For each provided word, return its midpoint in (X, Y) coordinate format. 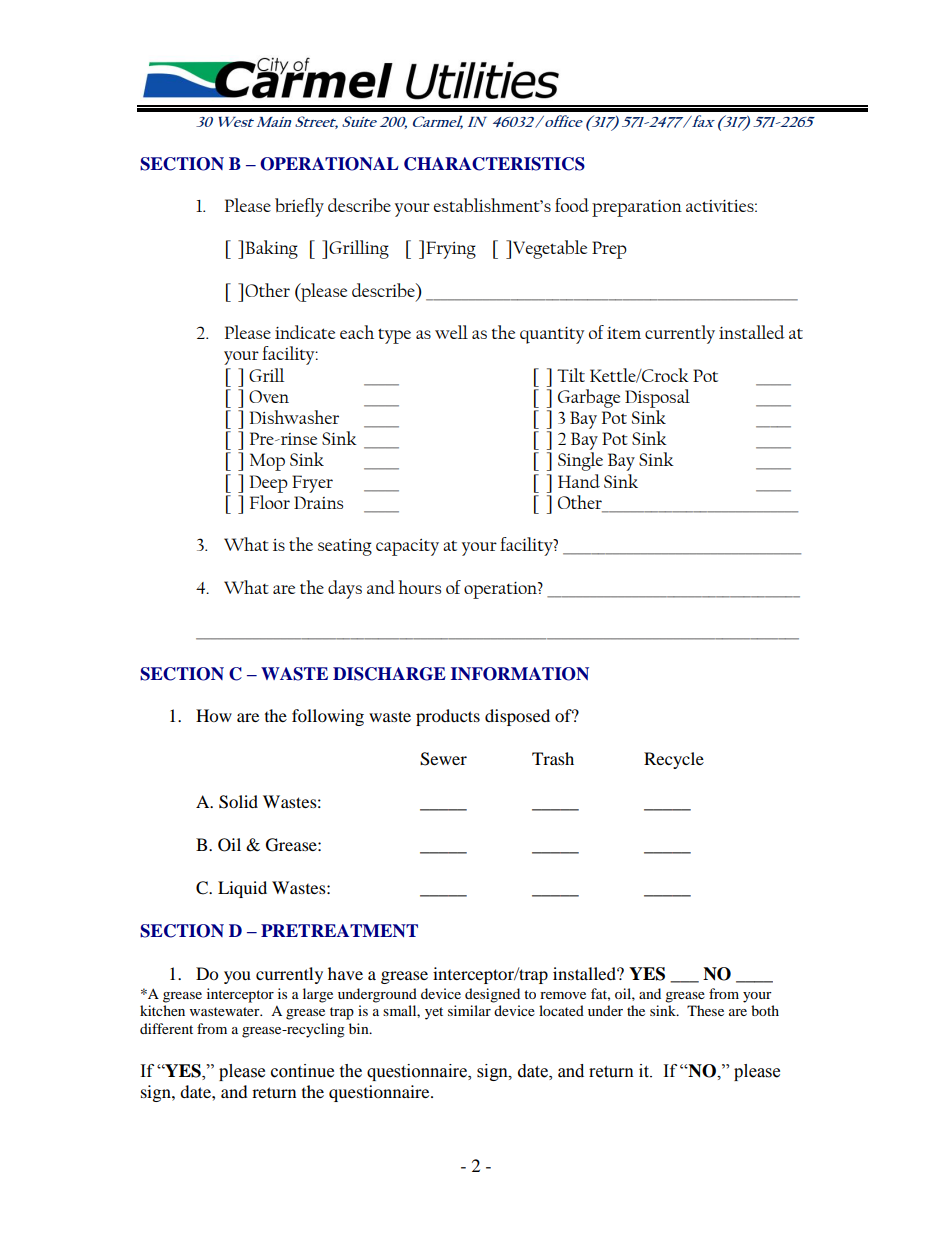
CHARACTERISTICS (494, 164)
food (572, 205)
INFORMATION (520, 674)
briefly (299, 207)
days (345, 589)
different (166, 1028)
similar (469, 1010)
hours (419, 587)
